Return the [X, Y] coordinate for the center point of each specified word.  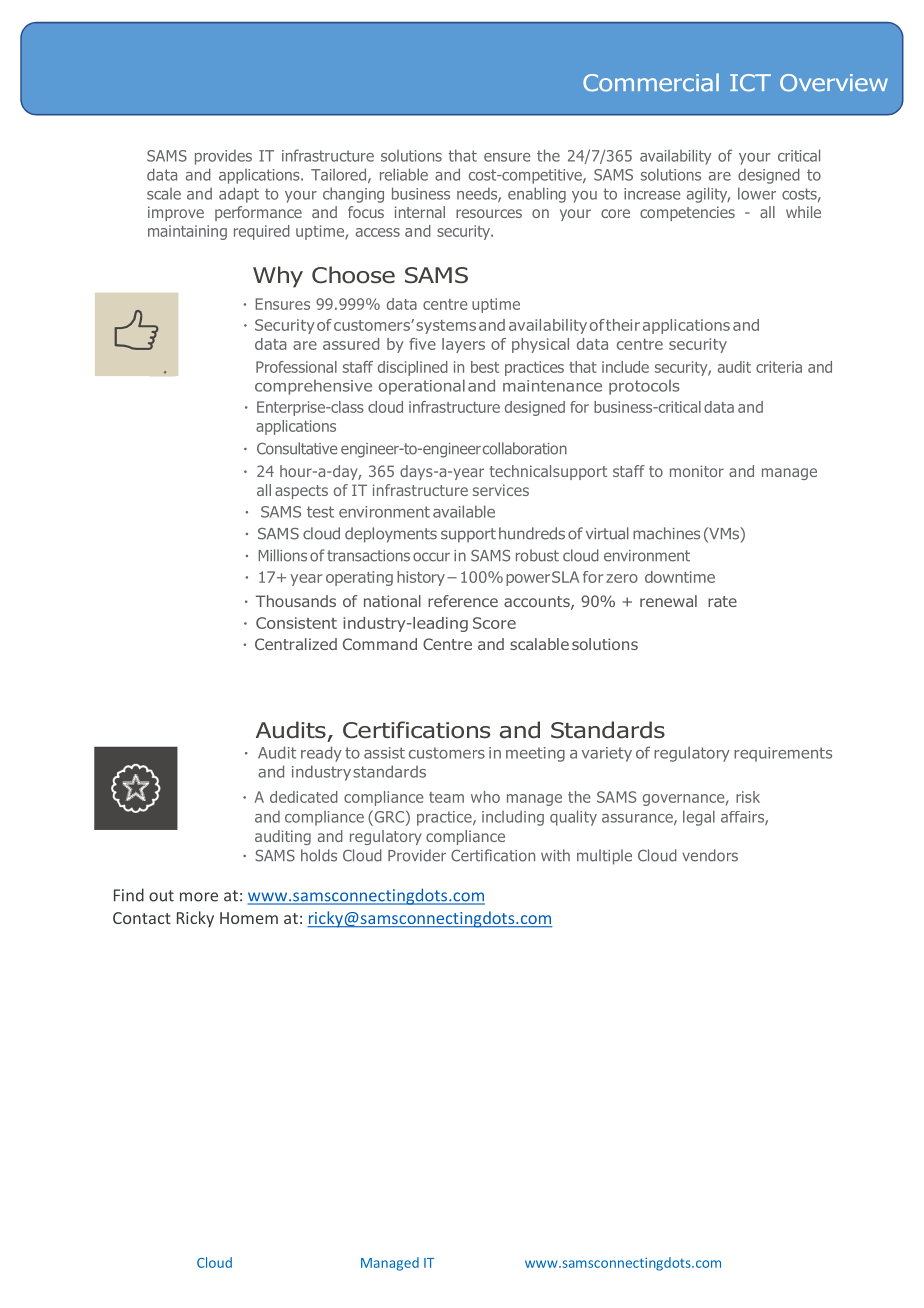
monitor [697, 471]
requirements [783, 754]
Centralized [296, 644]
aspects [301, 492]
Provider [417, 855]
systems [446, 327]
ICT [750, 83]
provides [223, 157]
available [464, 511]
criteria [779, 367]
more [199, 897]
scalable [539, 644]
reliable [404, 174]
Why [278, 277]
